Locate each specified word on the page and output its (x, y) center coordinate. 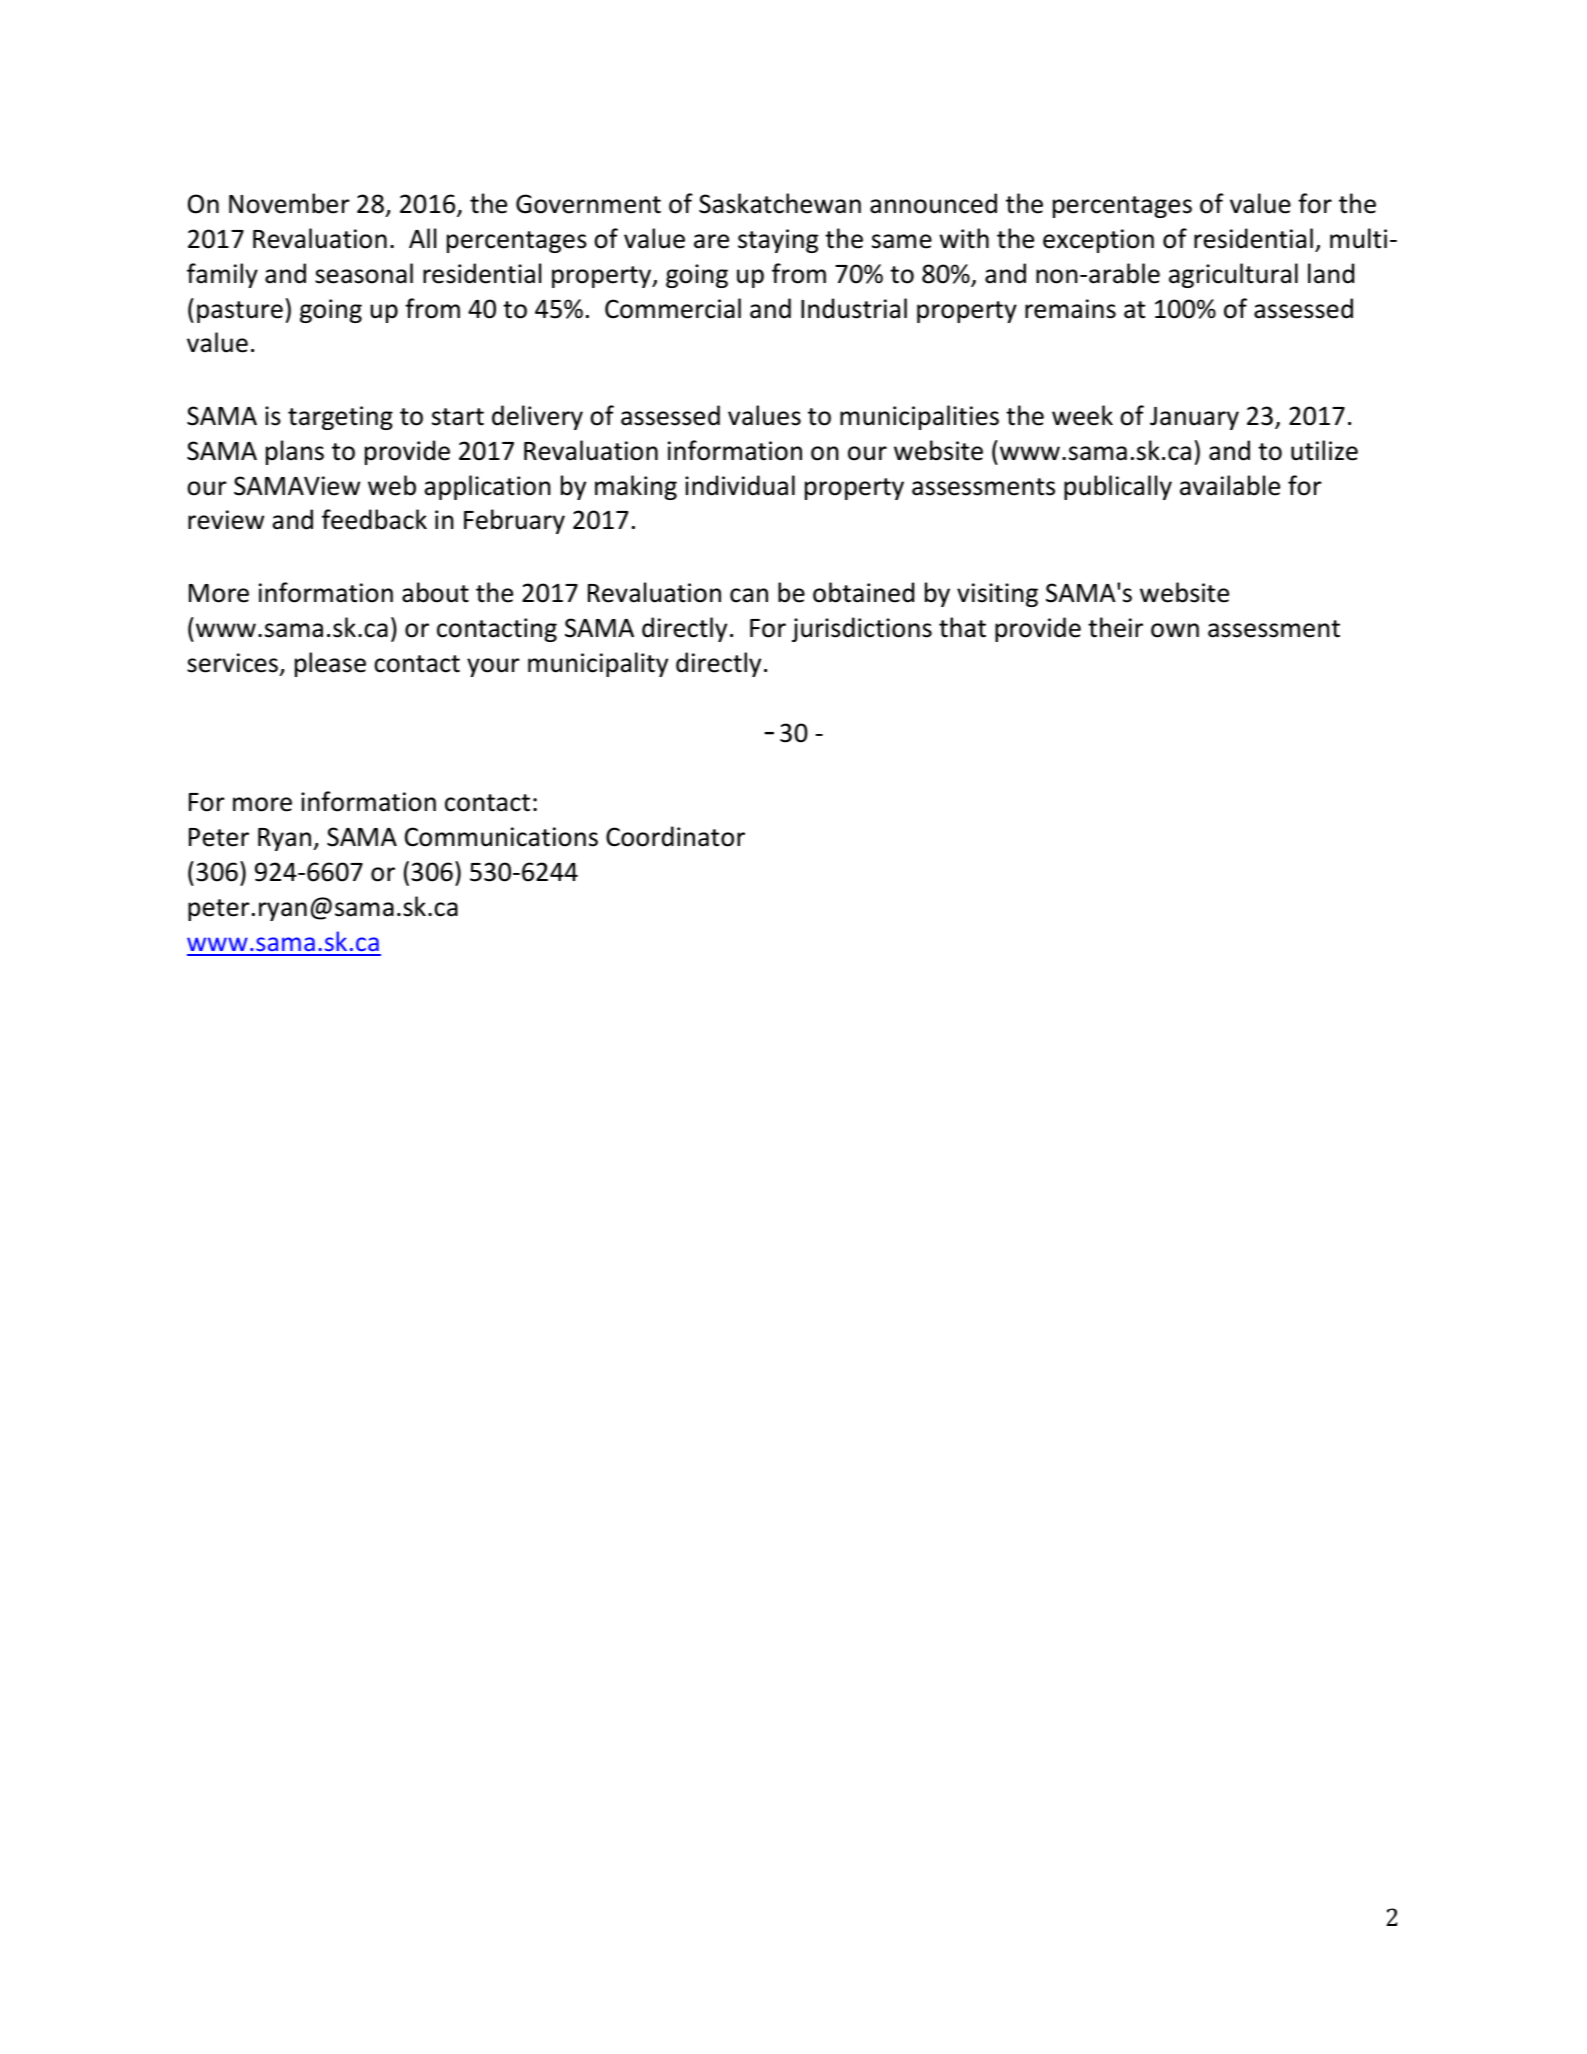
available (1230, 485)
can (749, 595)
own (1175, 630)
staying (778, 241)
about (435, 592)
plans (295, 452)
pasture (240, 312)
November (289, 203)
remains (1070, 309)
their (1115, 627)
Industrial (854, 308)
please (330, 664)
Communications (501, 837)
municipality (598, 664)
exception (1098, 241)
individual (740, 485)
